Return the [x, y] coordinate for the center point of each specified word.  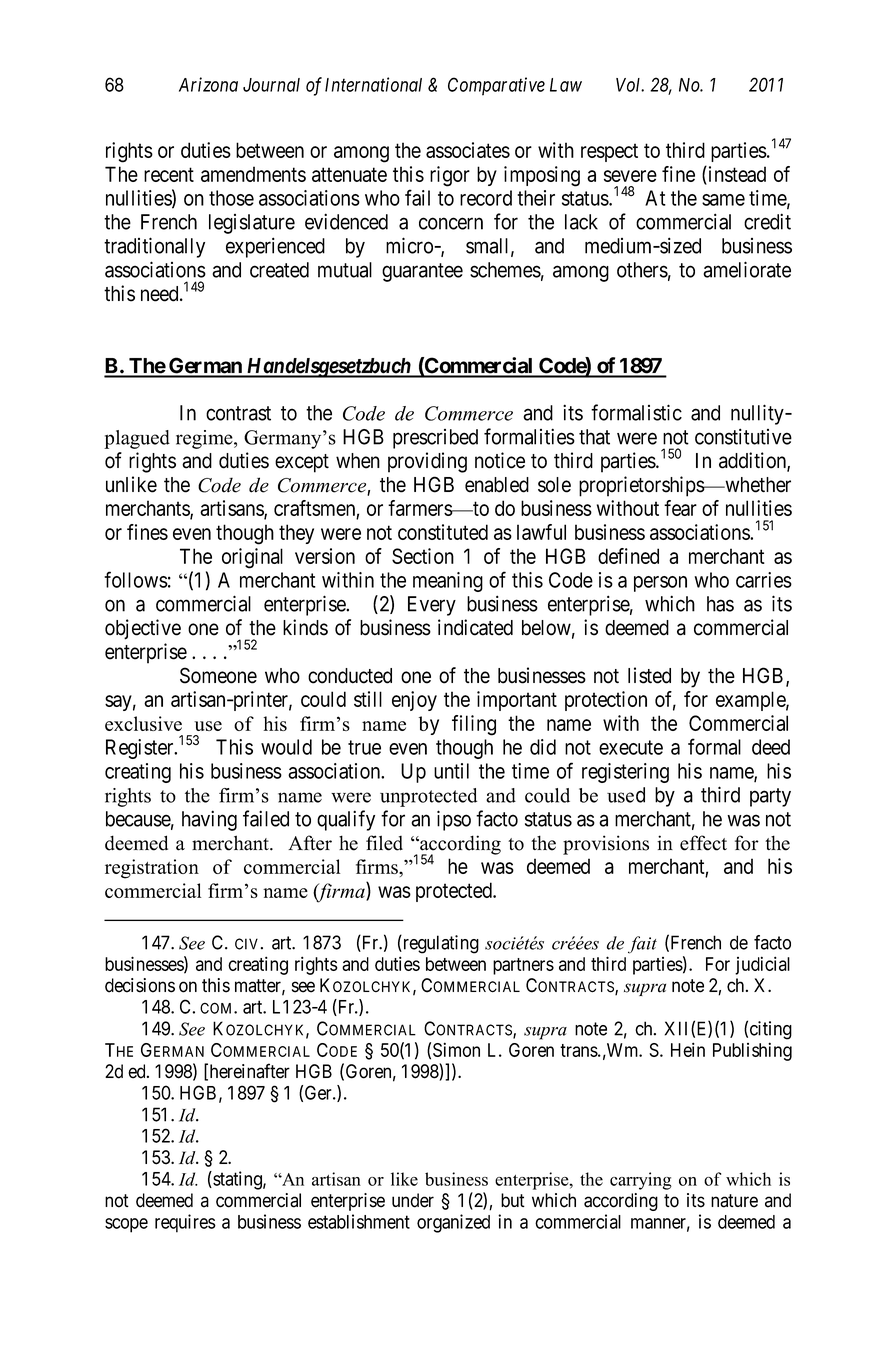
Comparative [496, 86]
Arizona [208, 84]
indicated [475, 627]
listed [649, 675]
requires [185, 1223]
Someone [218, 675]
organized [453, 1223]
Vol [630, 85]
